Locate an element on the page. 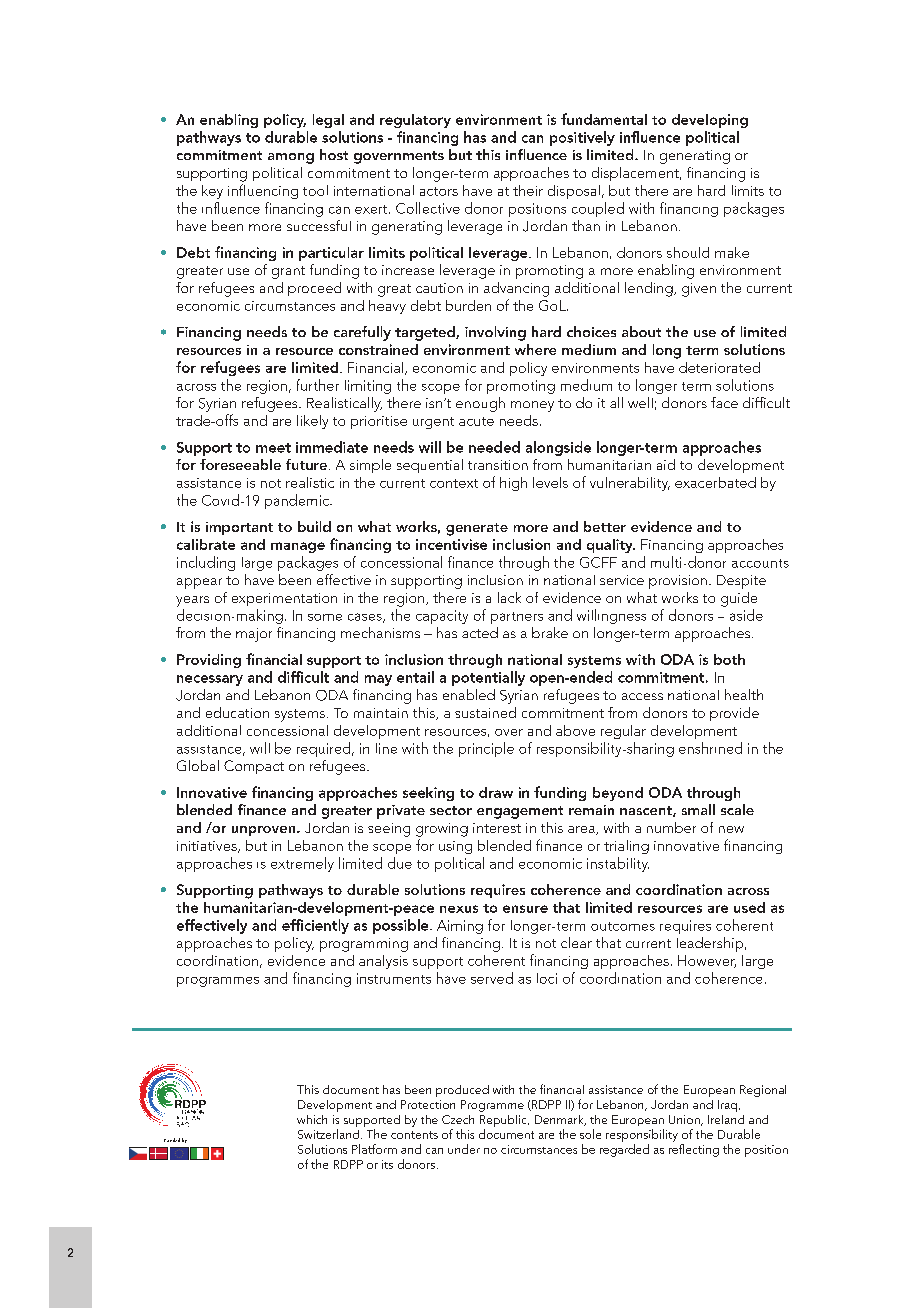 The width and height of the page is (924, 1308). acted is located at coordinates (480, 632).
